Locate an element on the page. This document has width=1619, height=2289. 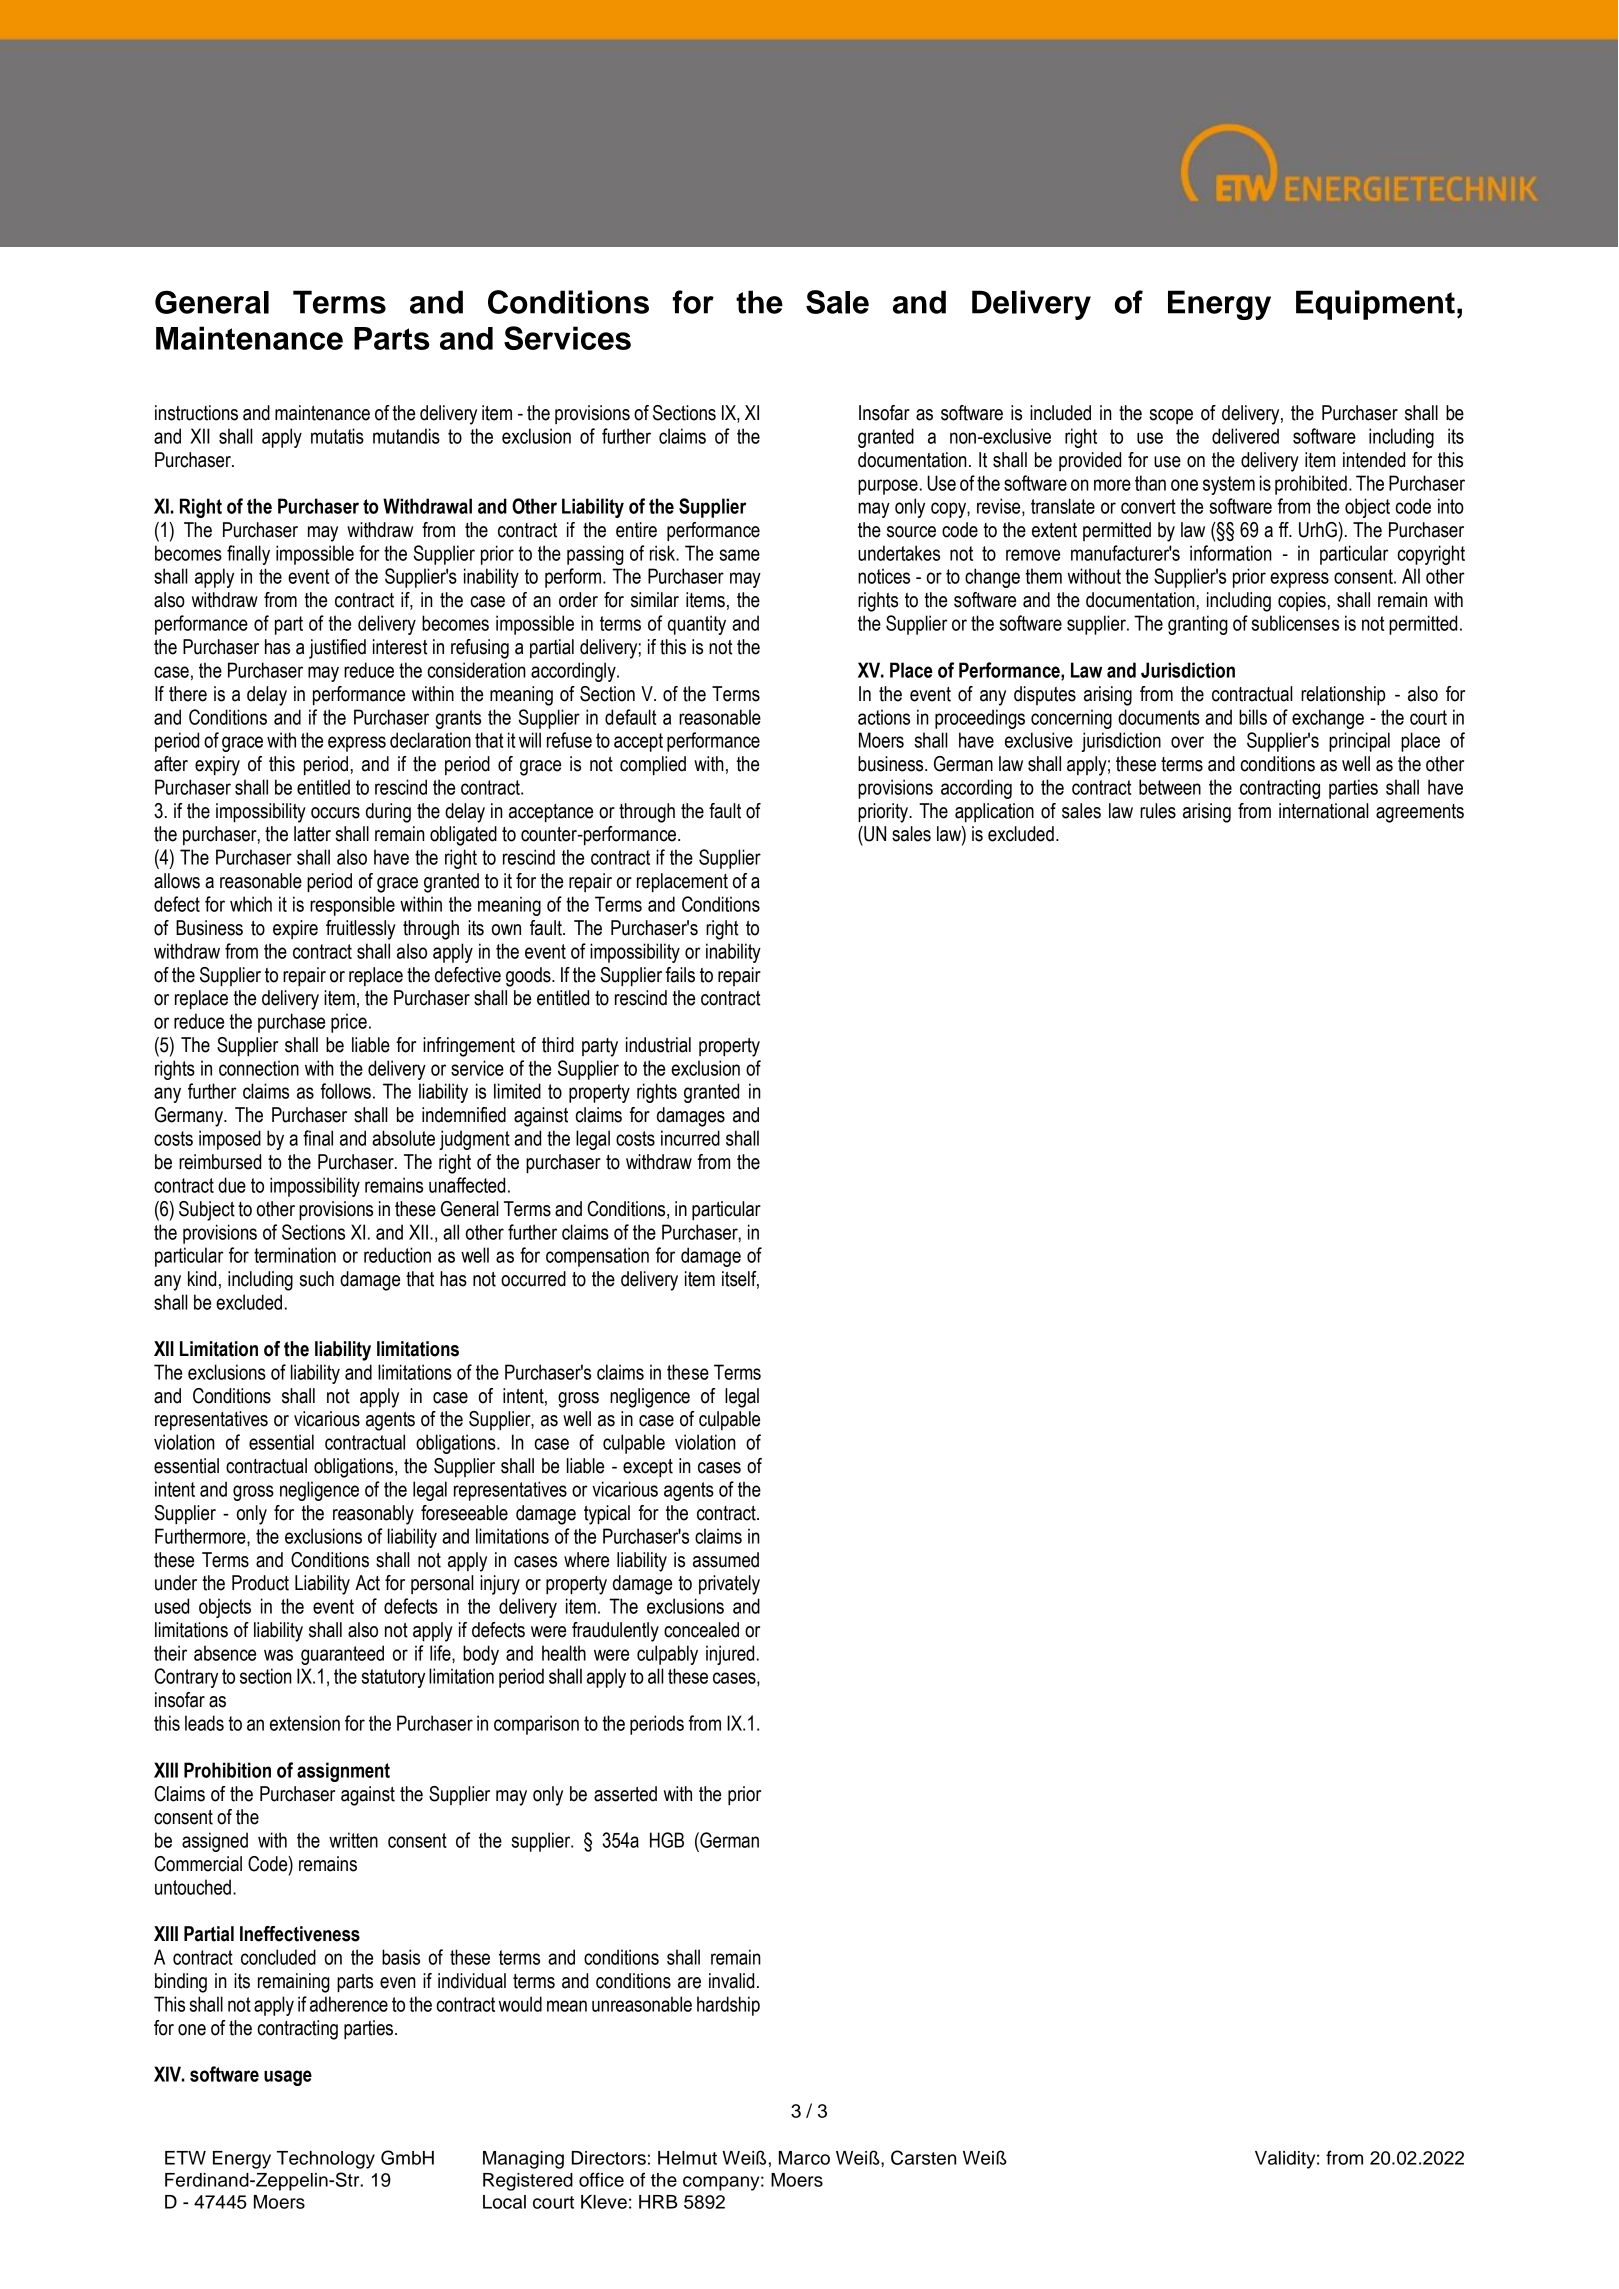
Equipment is located at coordinates (1375, 305).
